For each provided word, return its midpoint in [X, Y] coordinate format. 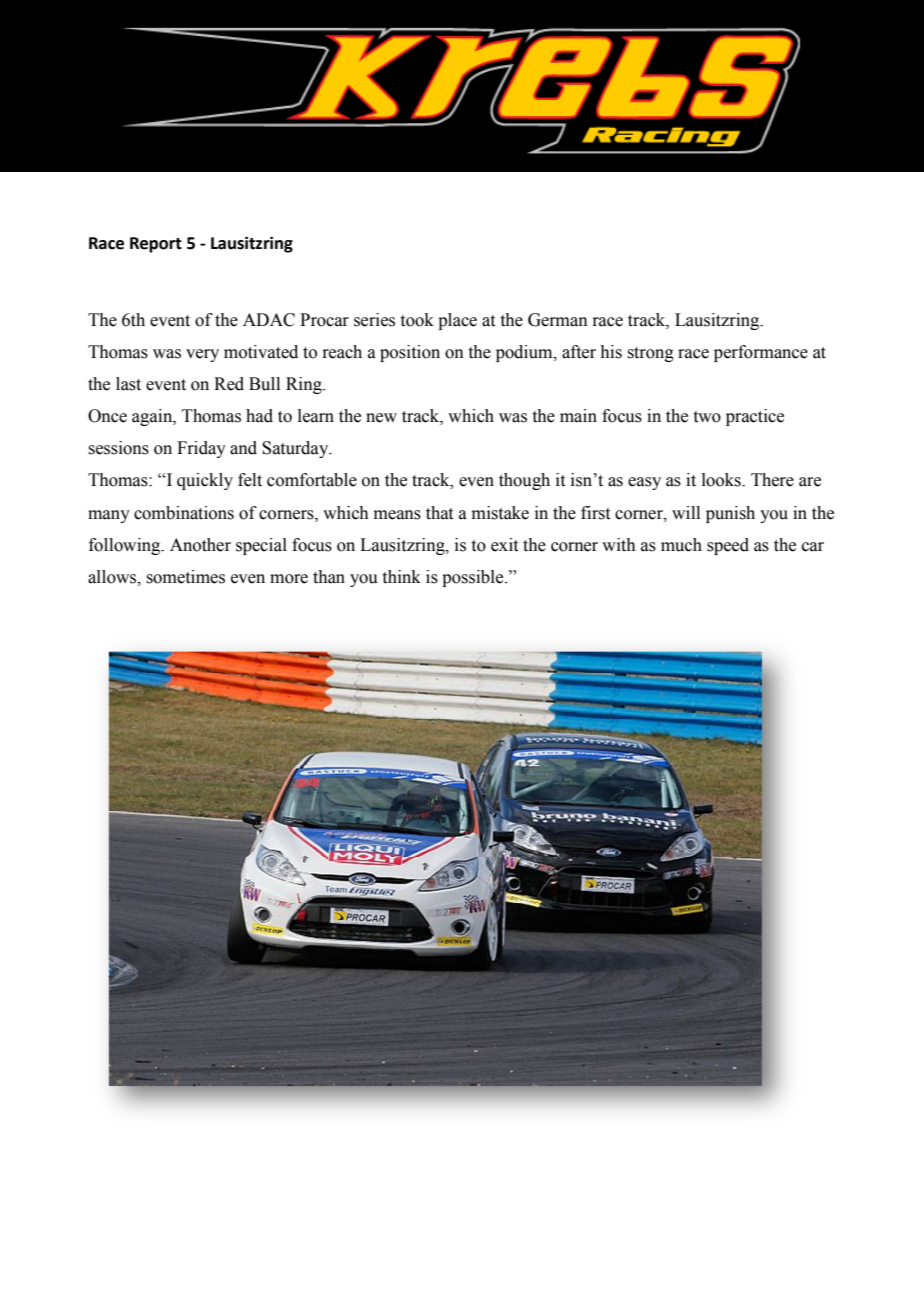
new [381, 418]
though [524, 481]
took [417, 320]
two [707, 417]
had [259, 416]
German [558, 320]
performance [761, 353]
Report [156, 245]
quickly [205, 481]
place [457, 321]
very [202, 355]
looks [722, 480]
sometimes [185, 577]
